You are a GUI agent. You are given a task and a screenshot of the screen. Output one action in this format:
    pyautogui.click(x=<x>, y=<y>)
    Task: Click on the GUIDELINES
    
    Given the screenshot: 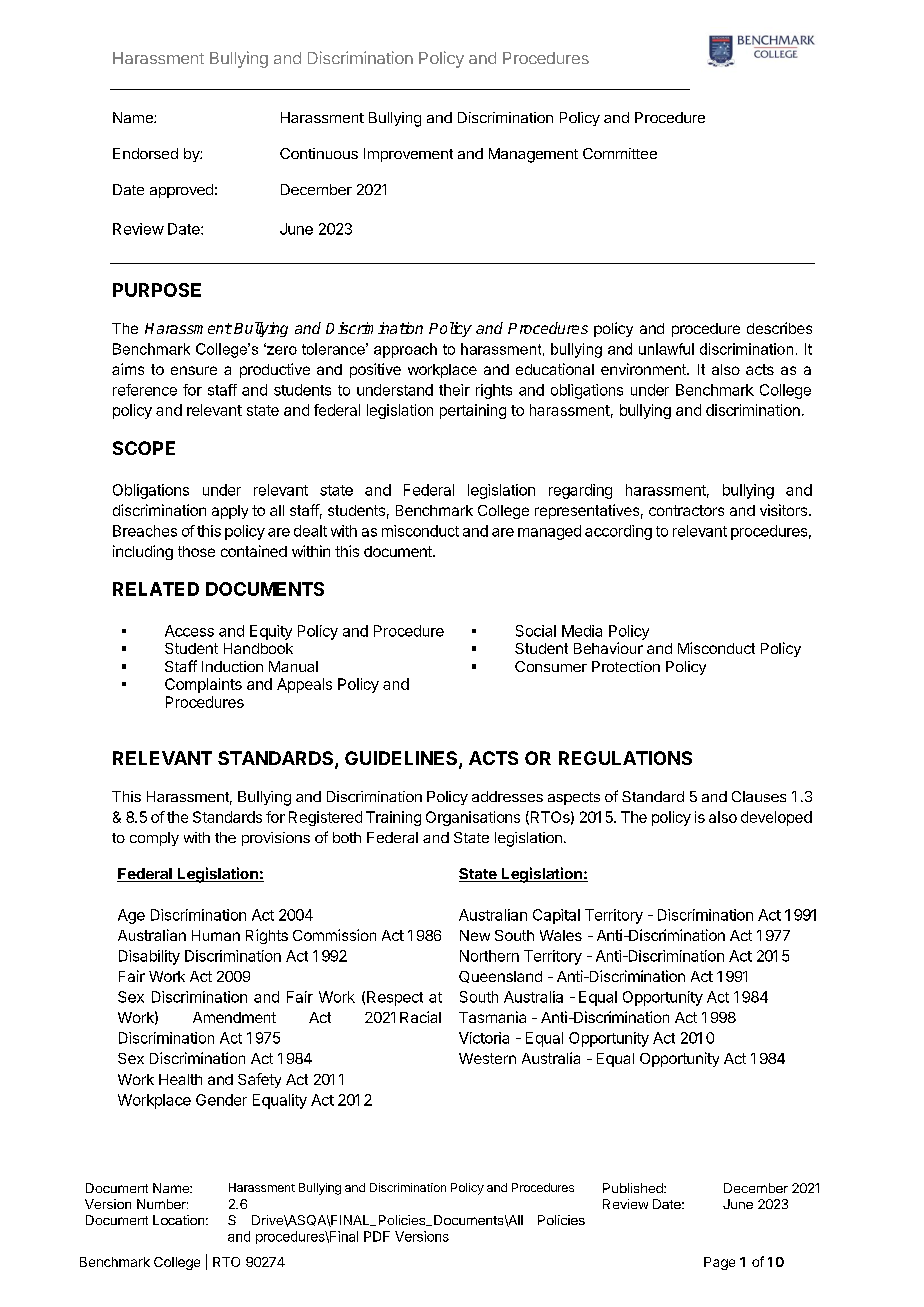 What is the action you would take?
    pyautogui.click(x=402, y=759)
